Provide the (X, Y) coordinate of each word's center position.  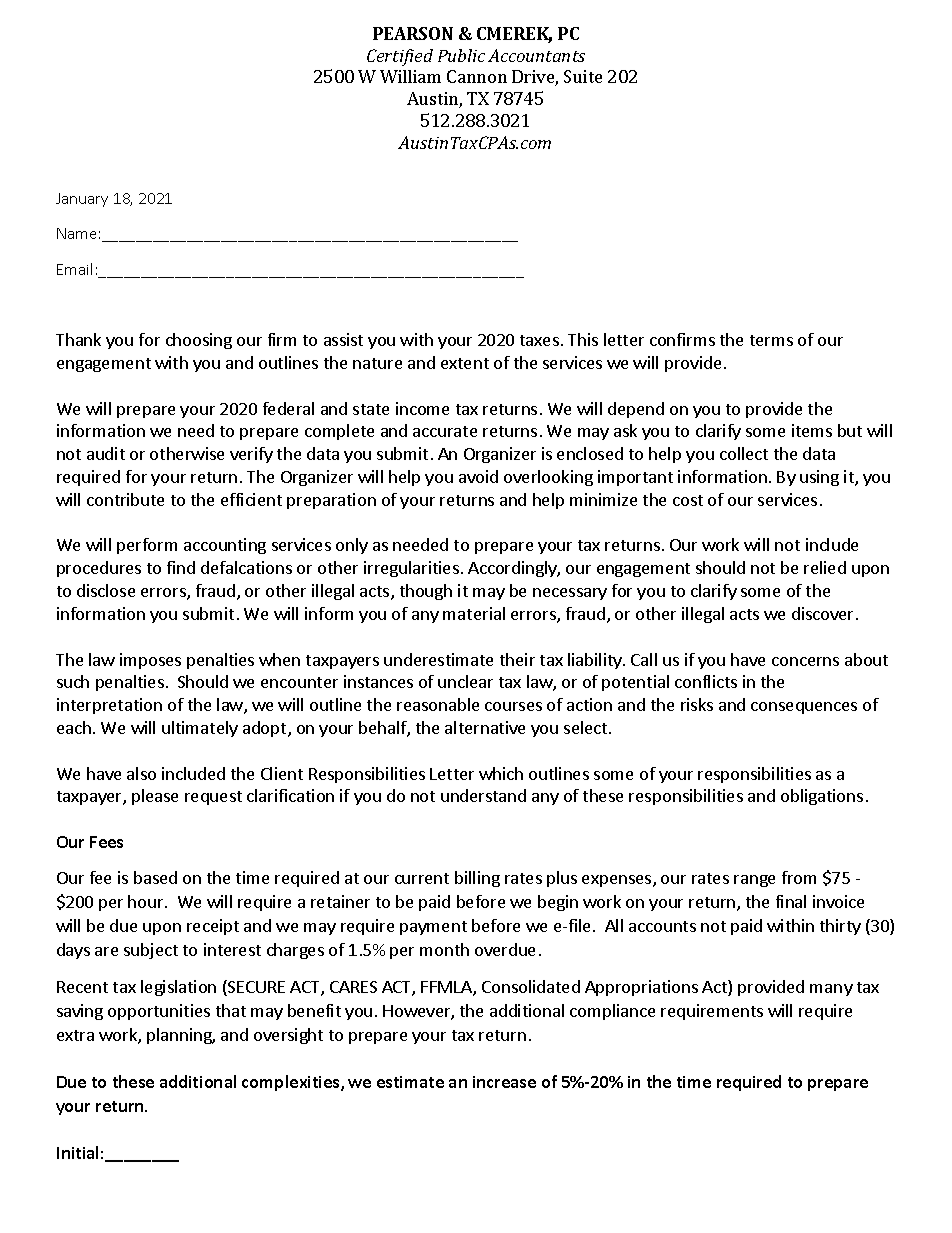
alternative (485, 727)
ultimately (200, 729)
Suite (583, 76)
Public (461, 55)
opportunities (159, 1012)
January (82, 200)
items (812, 430)
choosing (199, 341)
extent (465, 363)
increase (504, 1082)
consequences (804, 708)
